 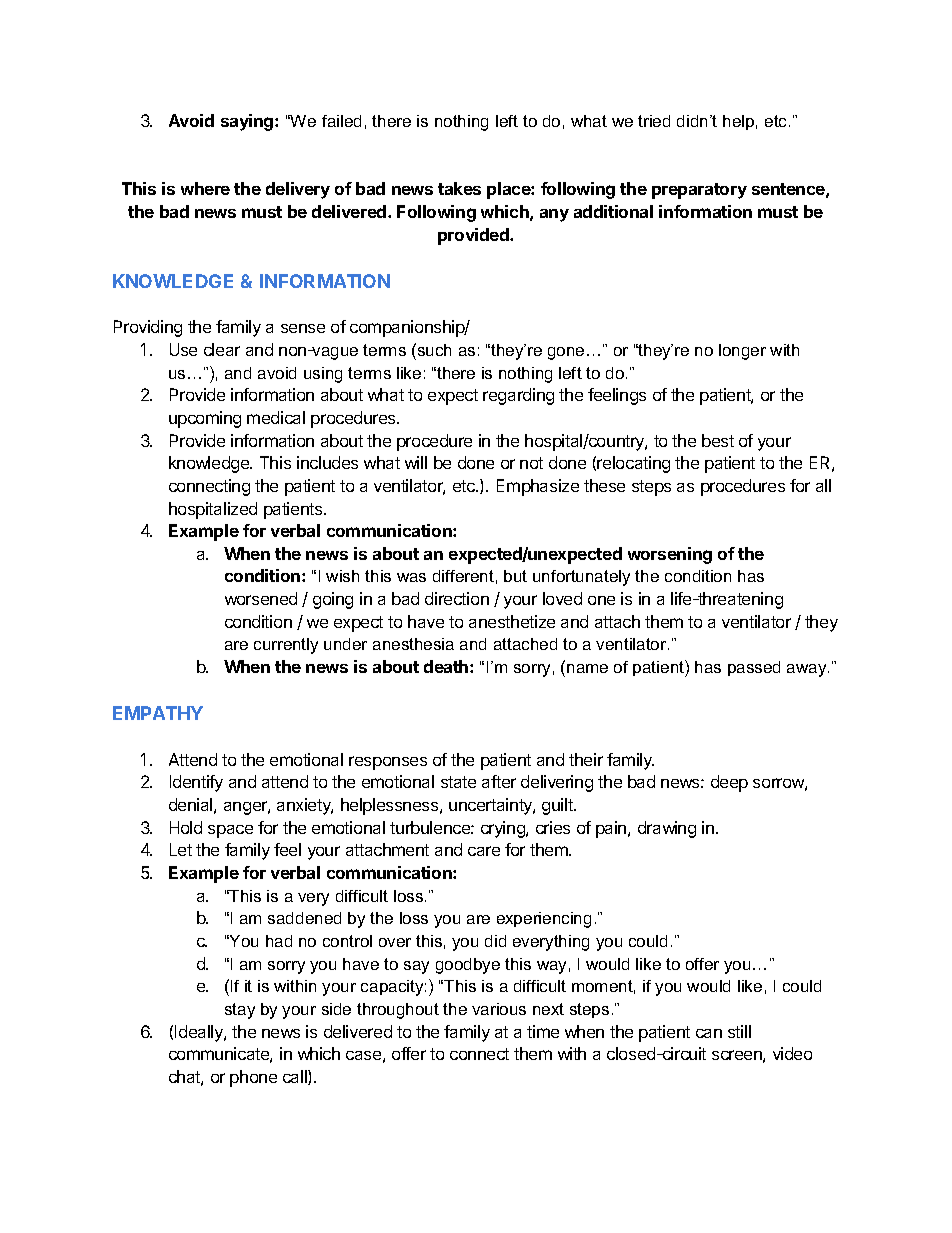 I want to click on upcoming, so click(x=205, y=419).
